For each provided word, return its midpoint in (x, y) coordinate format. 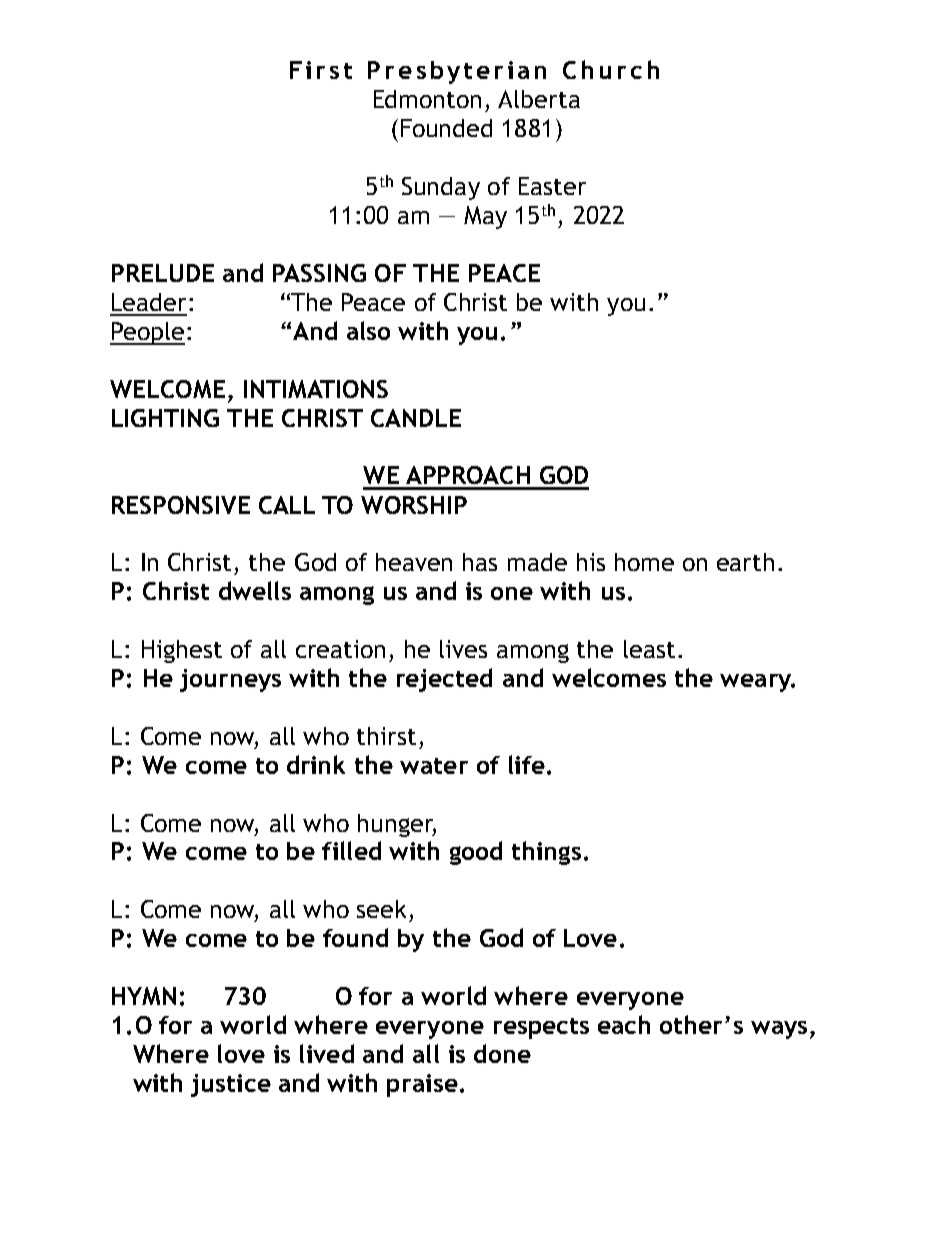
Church (611, 69)
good (476, 853)
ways (779, 1030)
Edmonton (427, 99)
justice (231, 1085)
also (368, 330)
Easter (552, 186)
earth (745, 562)
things (546, 853)
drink (316, 764)
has (480, 562)
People (147, 333)
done (502, 1053)
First (321, 70)
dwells (255, 590)
